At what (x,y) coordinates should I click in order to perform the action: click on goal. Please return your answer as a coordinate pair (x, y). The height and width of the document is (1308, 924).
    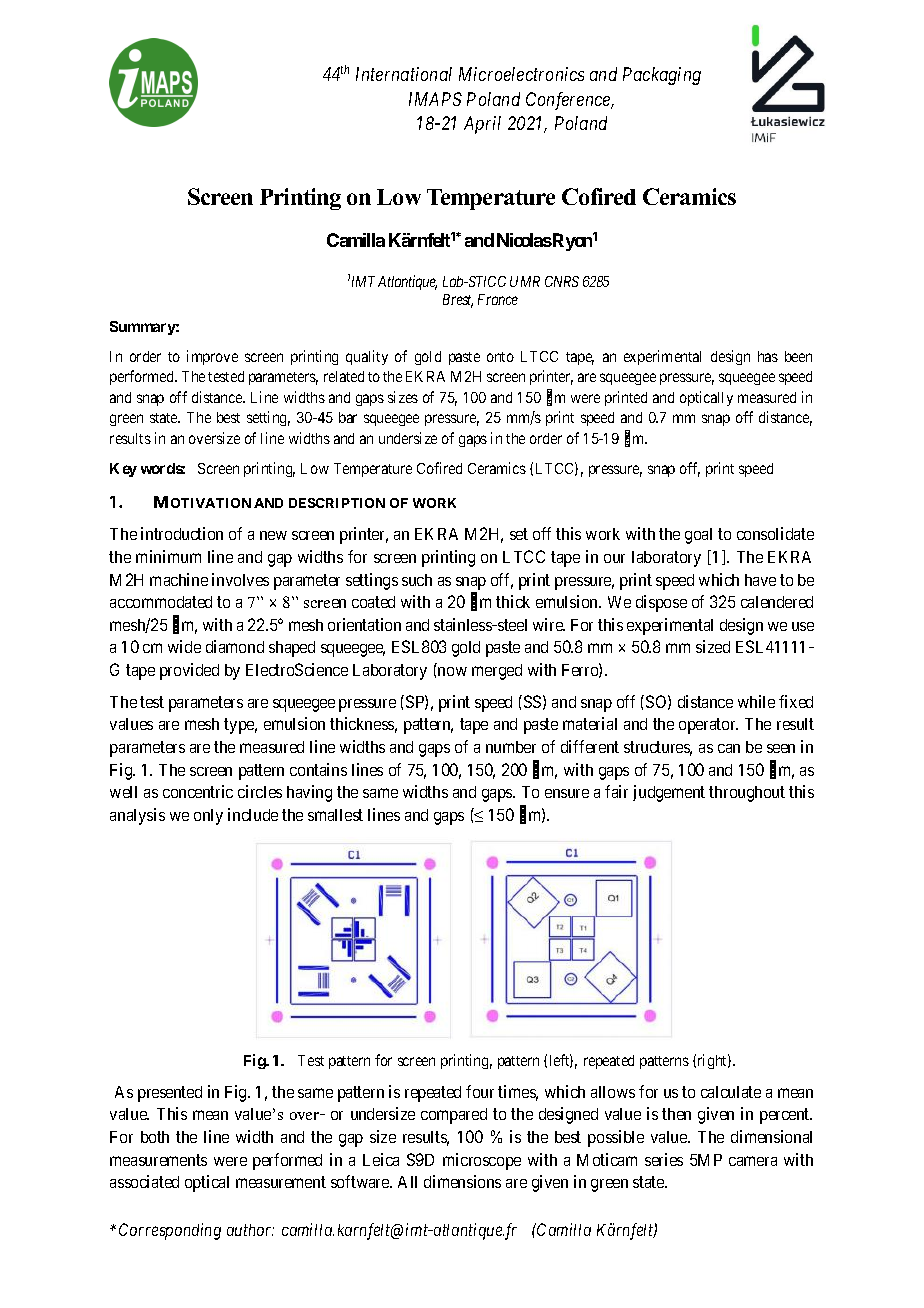
    Looking at the image, I should click on (698, 536).
